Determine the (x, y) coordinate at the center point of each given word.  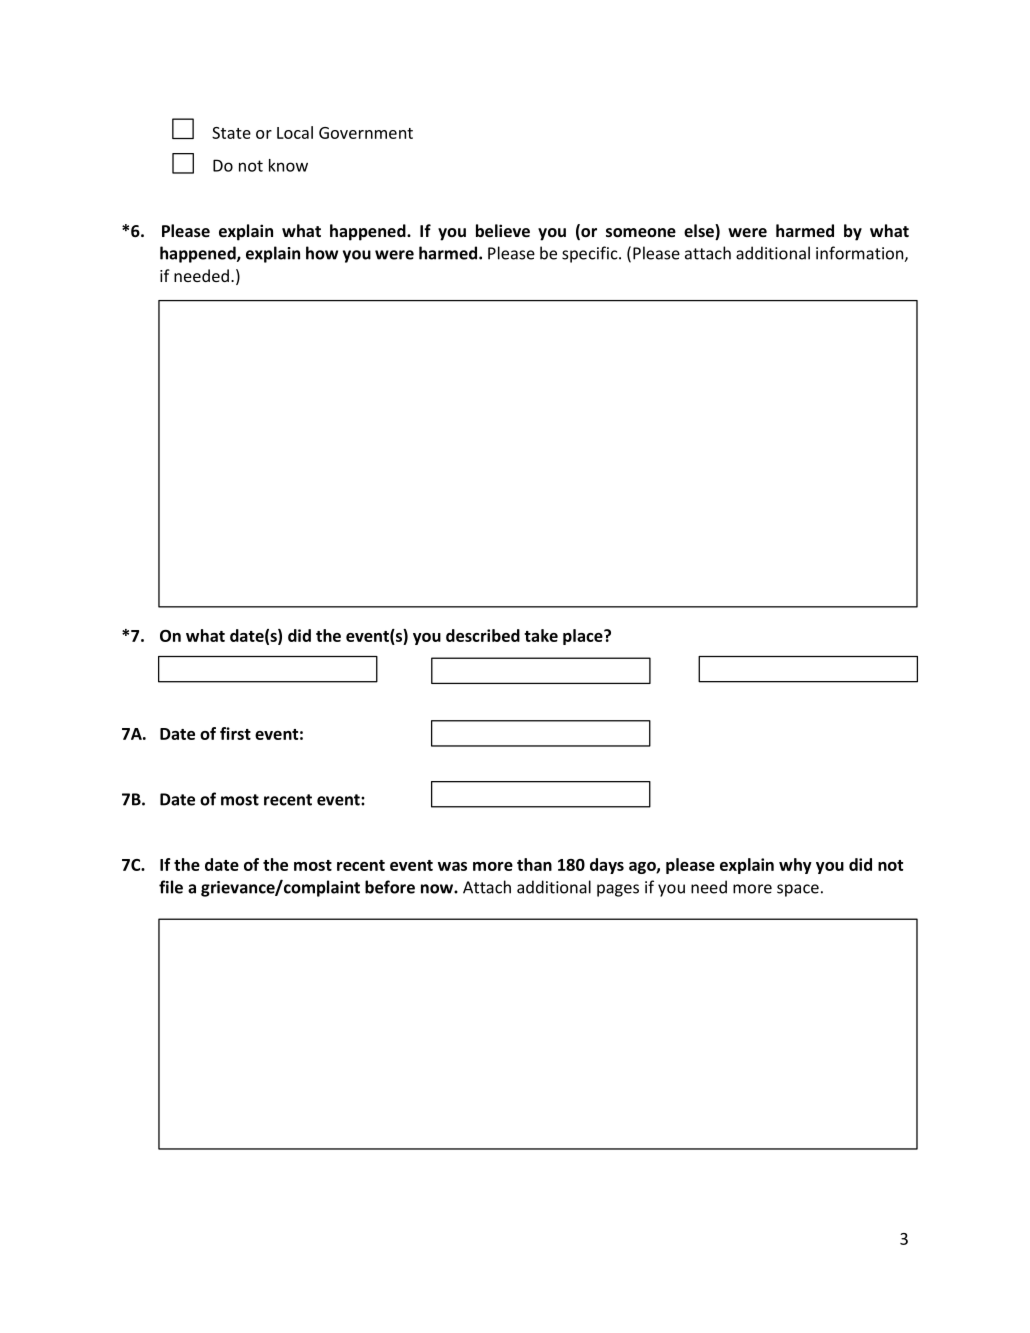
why (795, 866)
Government (366, 133)
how (322, 253)
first (235, 733)
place (584, 637)
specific (591, 254)
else (700, 232)
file (171, 887)
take (541, 635)
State (231, 133)
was (452, 866)
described (483, 635)
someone (641, 232)
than (534, 864)
